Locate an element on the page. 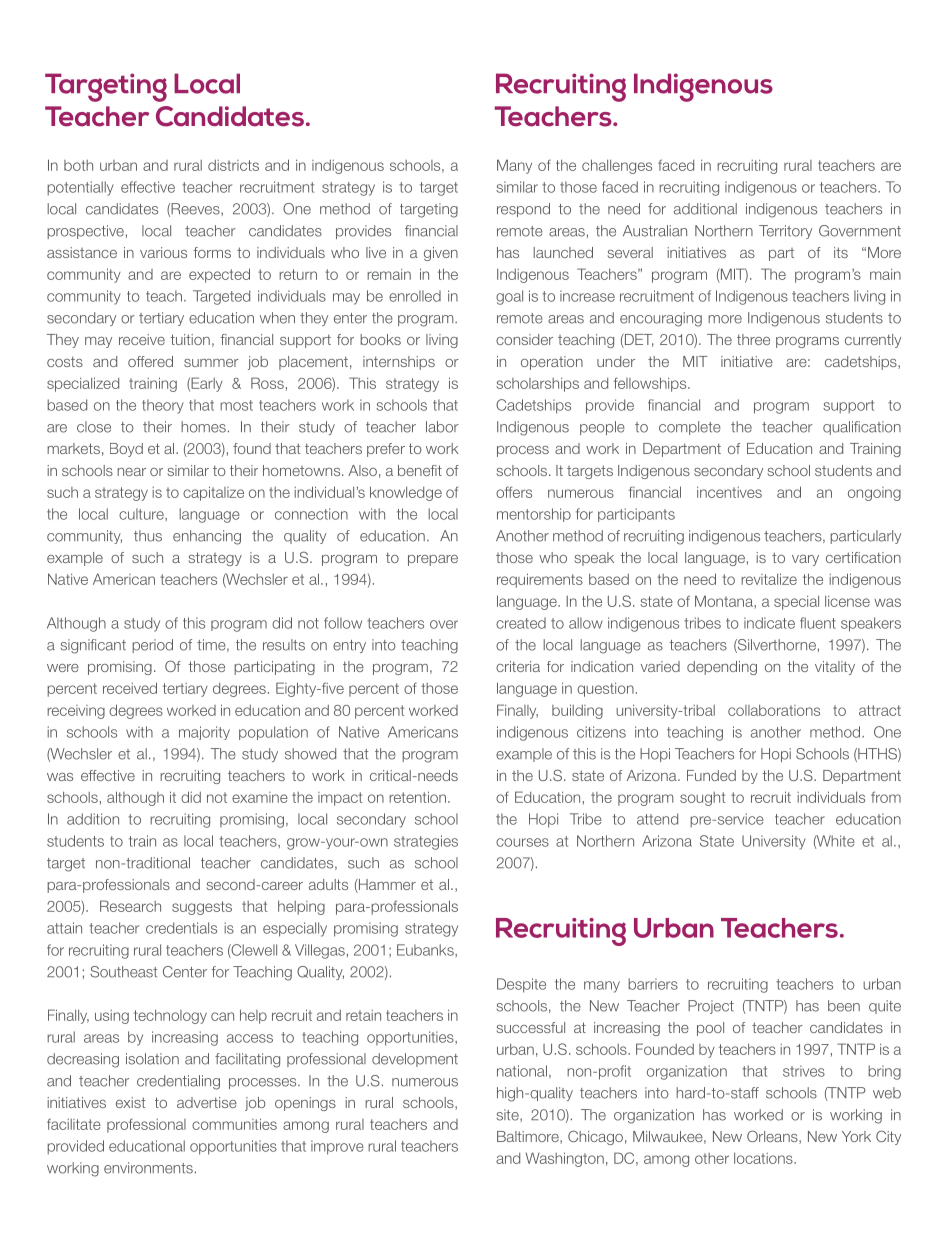 The width and height of the document is (952, 1233). environments is located at coordinates (148, 1168).
